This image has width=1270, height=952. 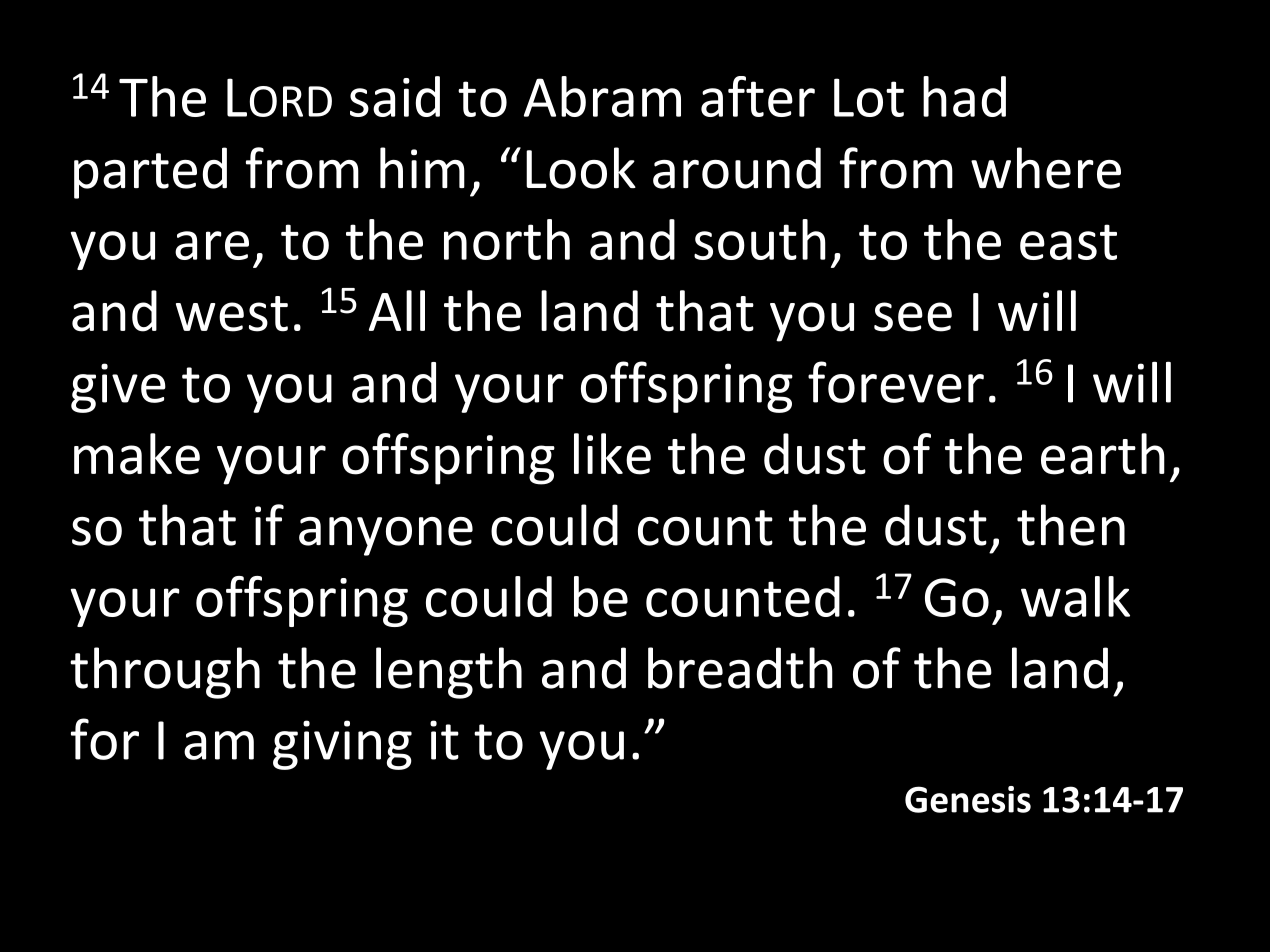 What do you see at coordinates (913, 317) in the image?
I see `see` at bounding box center [913, 317].
